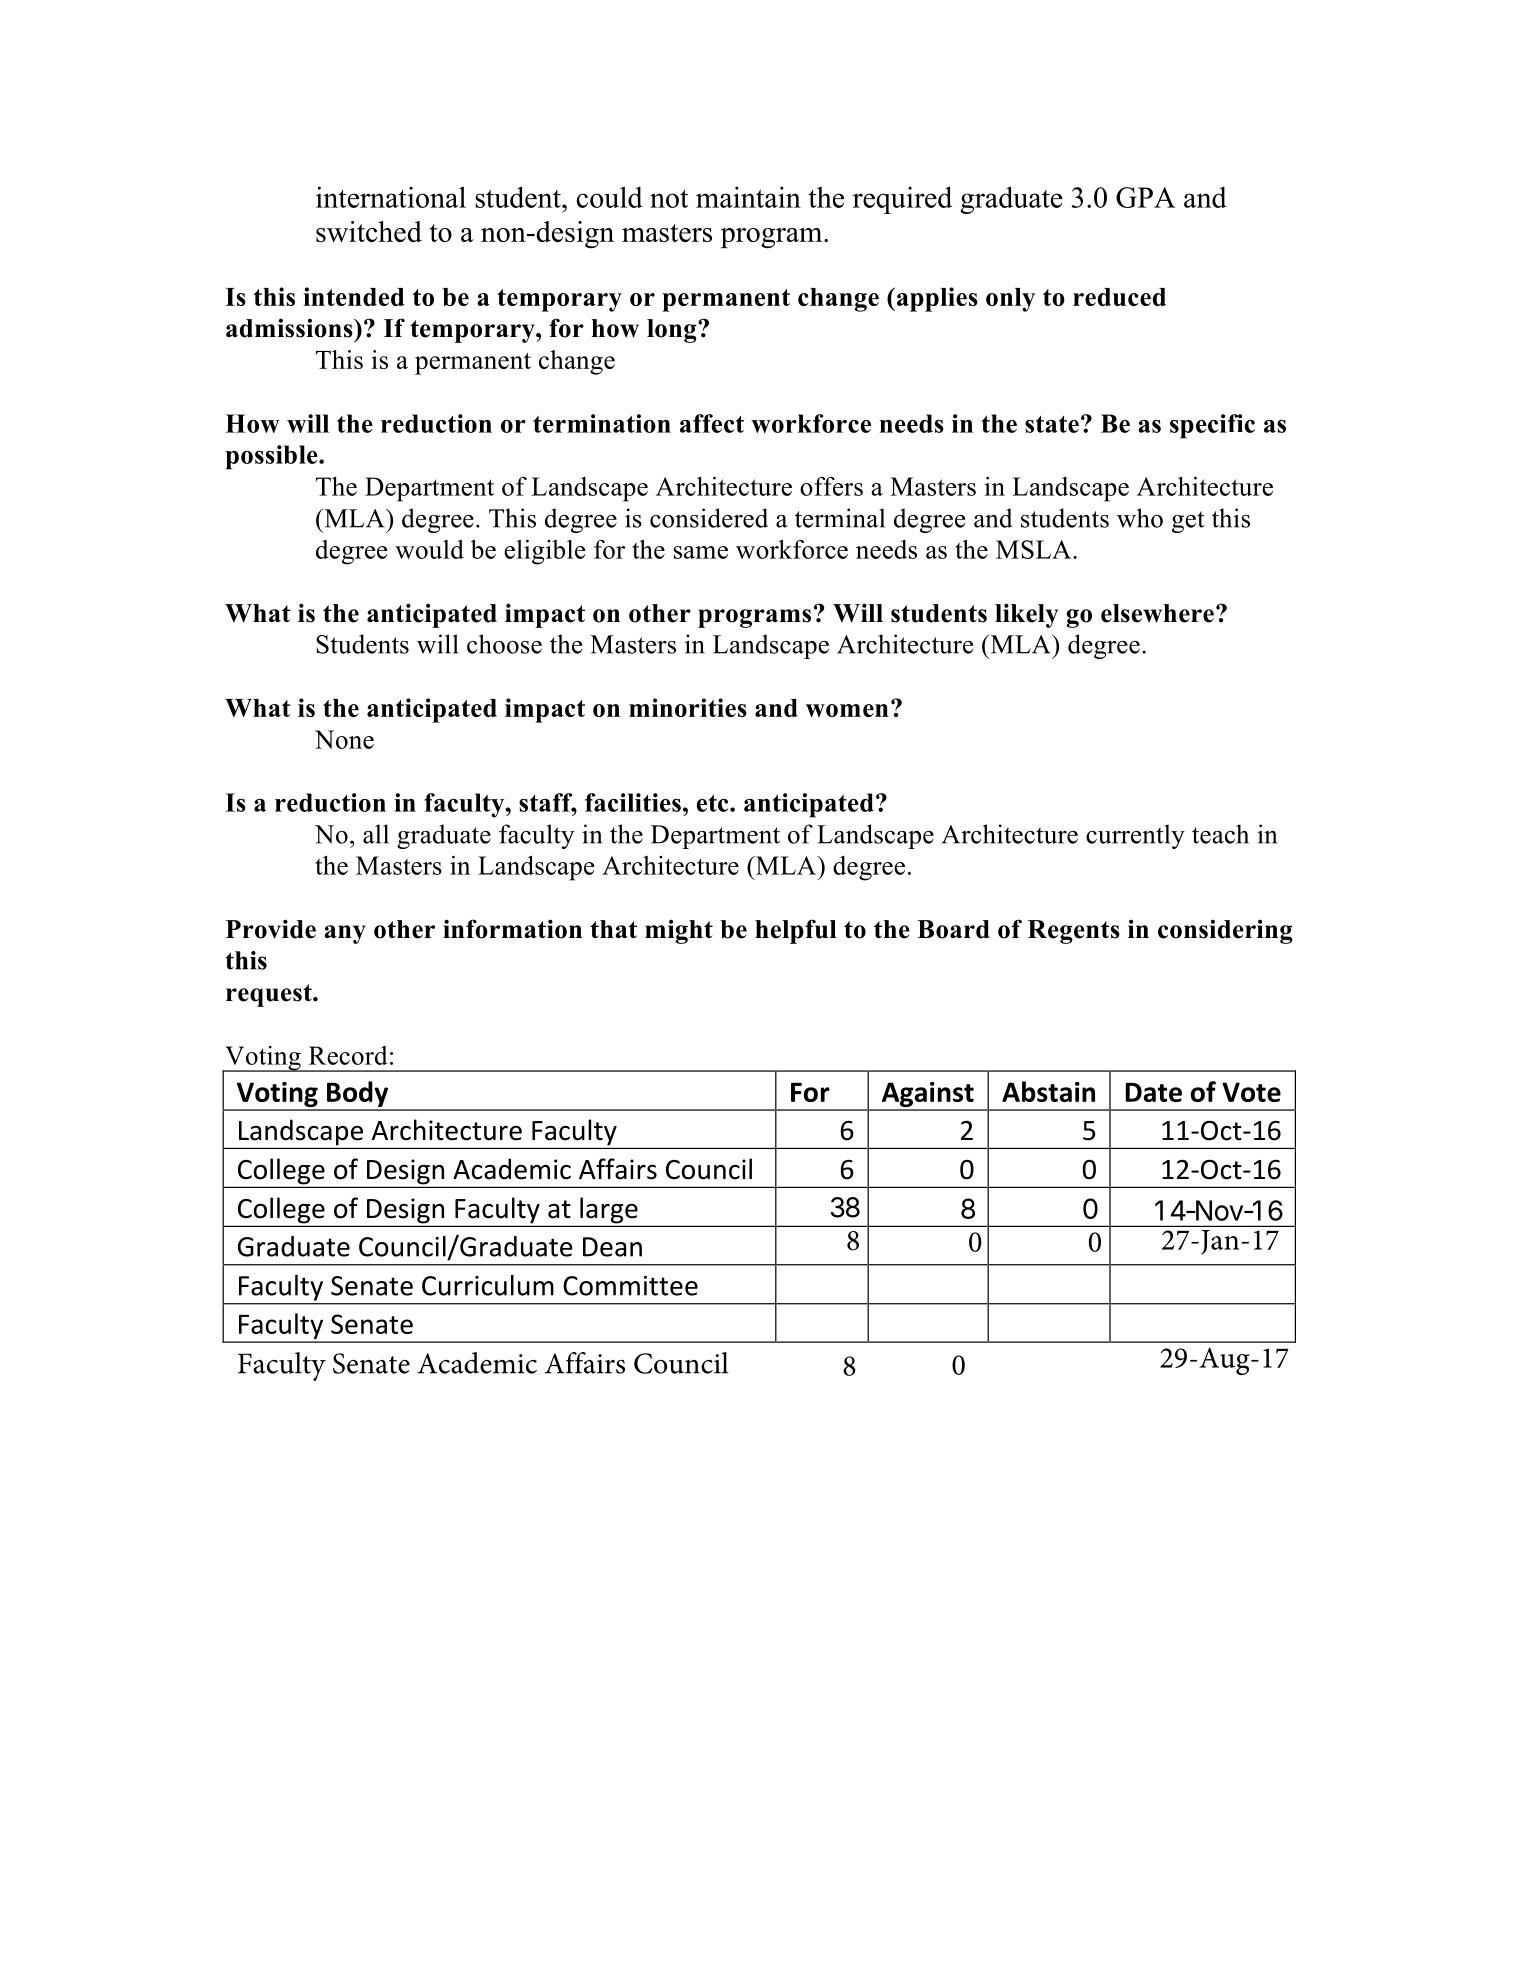  Describe the element at coordinates (344, 739) in the image. I see `None` at that location.
